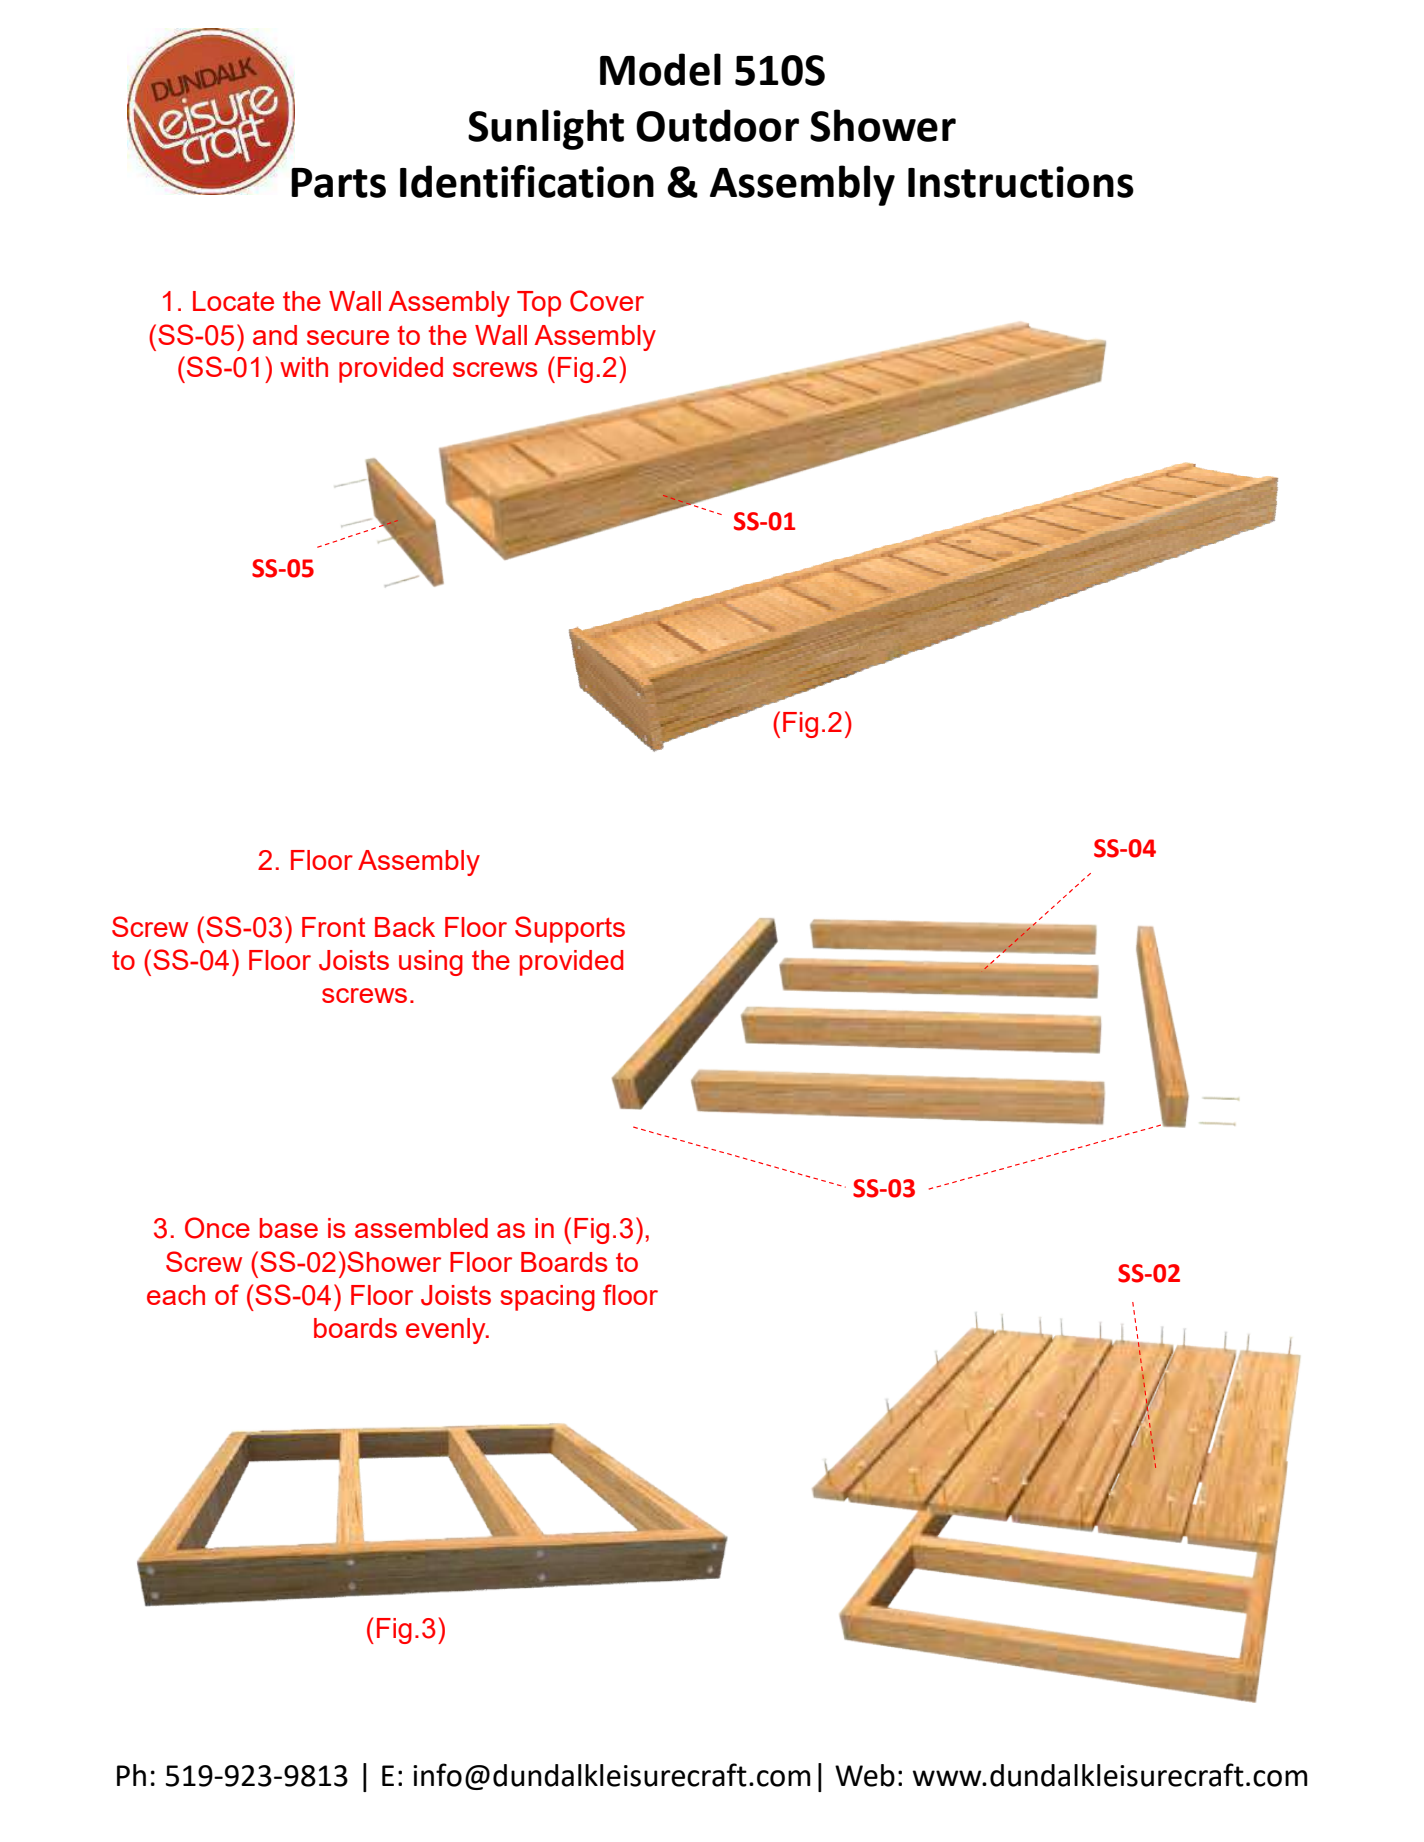 The image size is (1424, 1842). What do you see at coordinates (333, 927) in the screenshot?
I see `Front` at bounding box center [333, 927].
